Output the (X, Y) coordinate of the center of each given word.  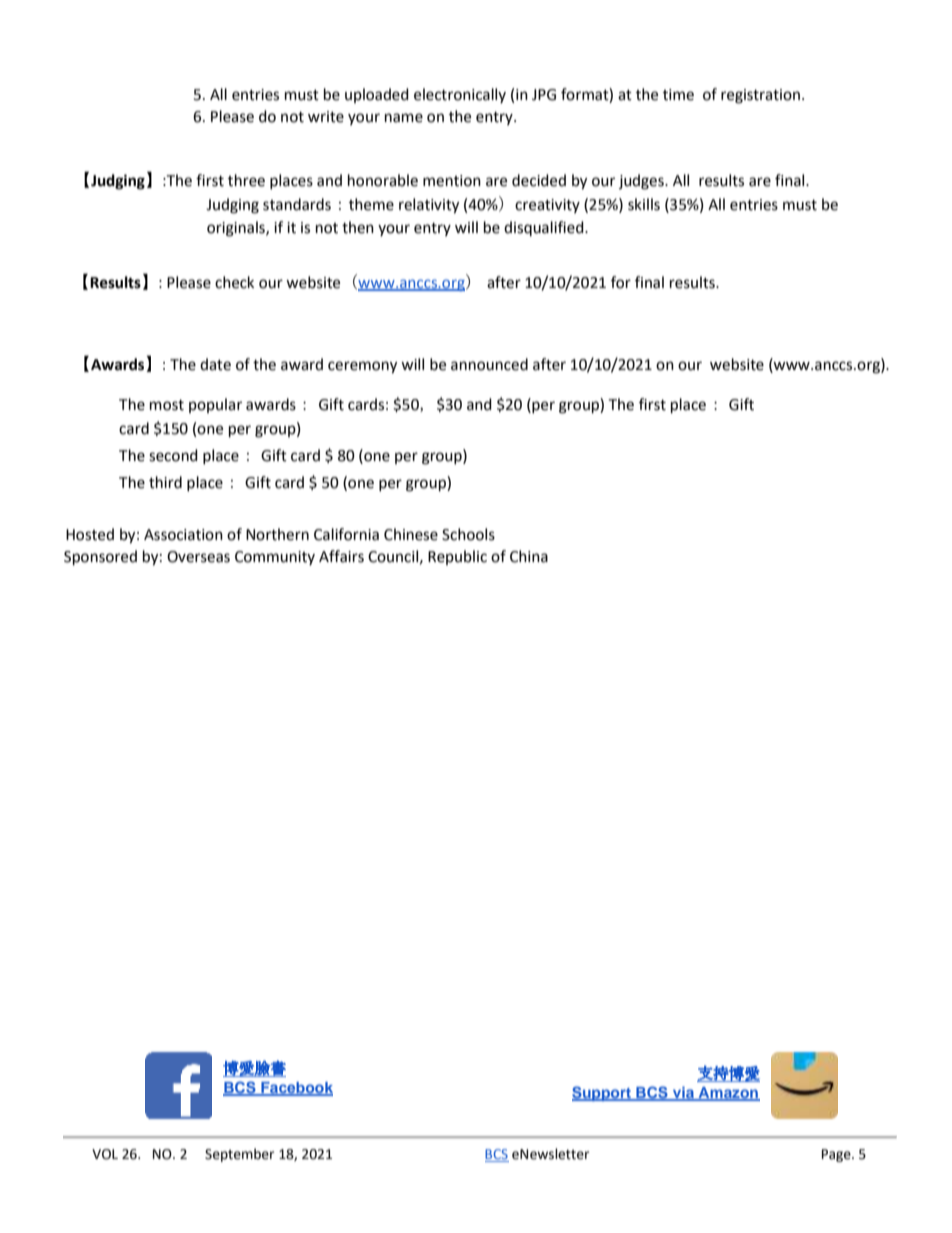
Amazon (728, 1094)
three (246, 180)
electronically (460, 95)
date (215, 364)
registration (762, 96)
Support (602, 1093)
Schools (468, 534)
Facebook (296, 1088)
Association (183, 535)
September (239, 1155)
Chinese (411, 534)
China (529, 556)
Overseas (198, 557)
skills (644, 204)
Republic (457, 557)
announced (489, 364)
